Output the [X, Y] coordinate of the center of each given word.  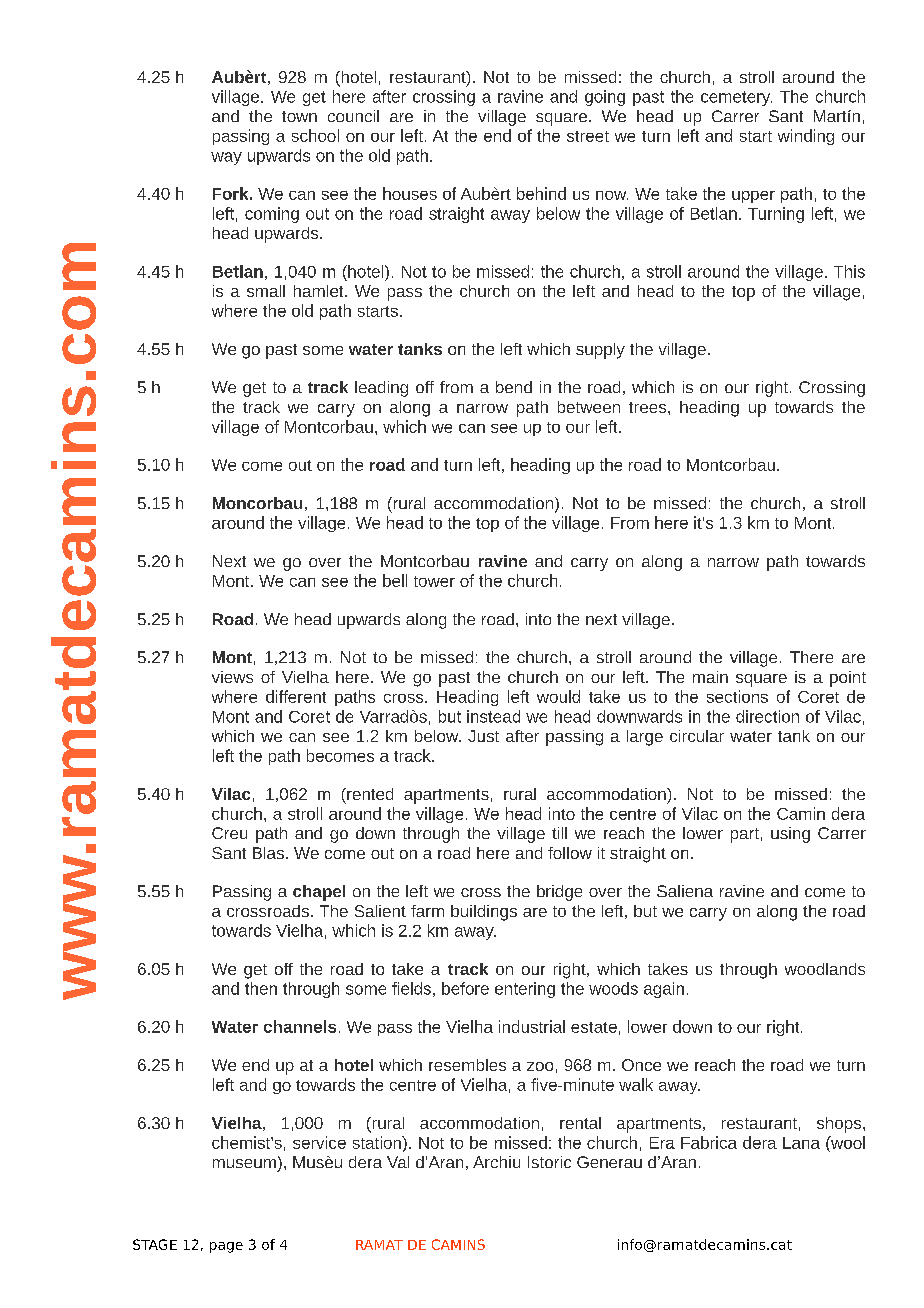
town [299, 116]
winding [806, 137]
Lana [801, 1143]
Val [398, 1162]
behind [541, 193]
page [226, 1247]
